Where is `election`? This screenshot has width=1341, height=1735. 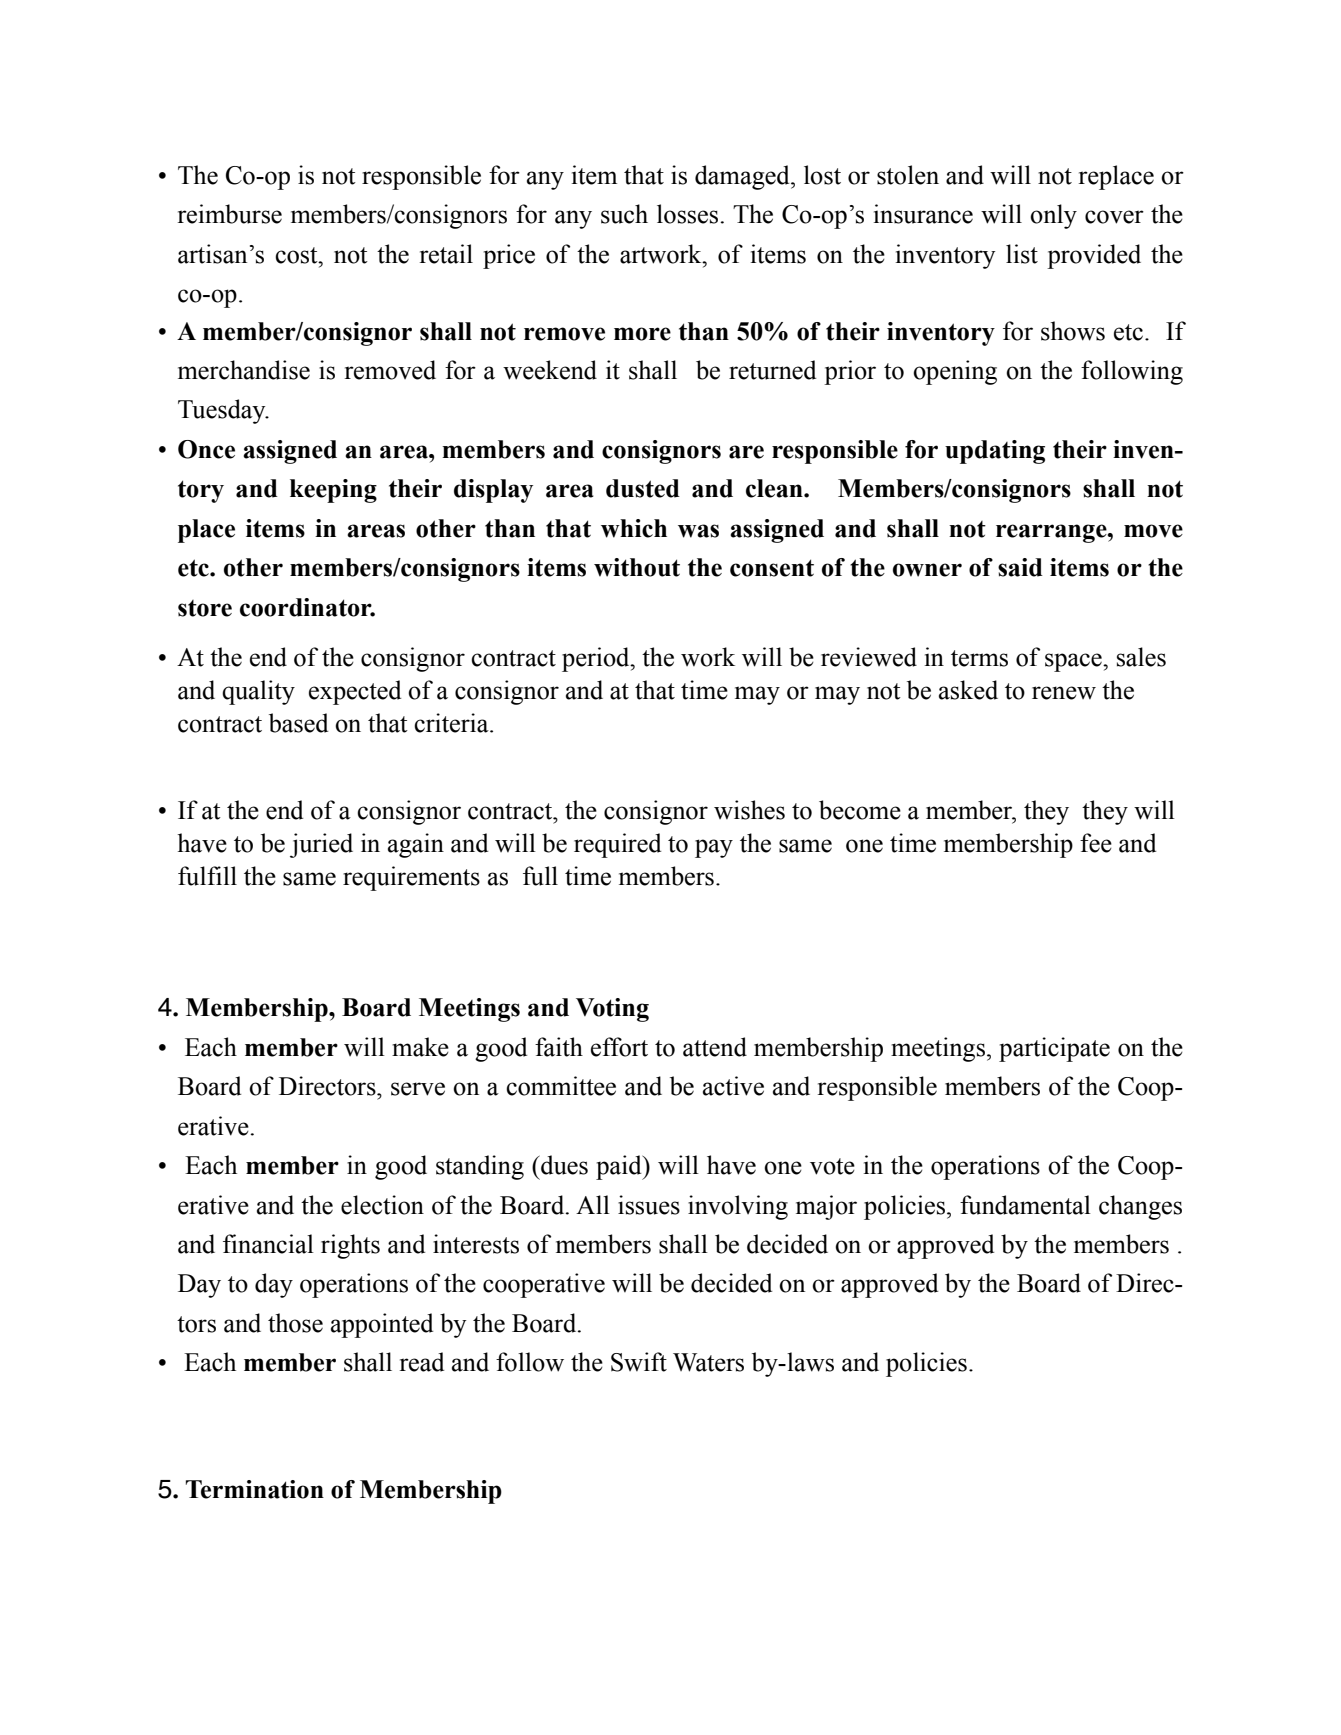
election is located at coordinates (382, 1205).
